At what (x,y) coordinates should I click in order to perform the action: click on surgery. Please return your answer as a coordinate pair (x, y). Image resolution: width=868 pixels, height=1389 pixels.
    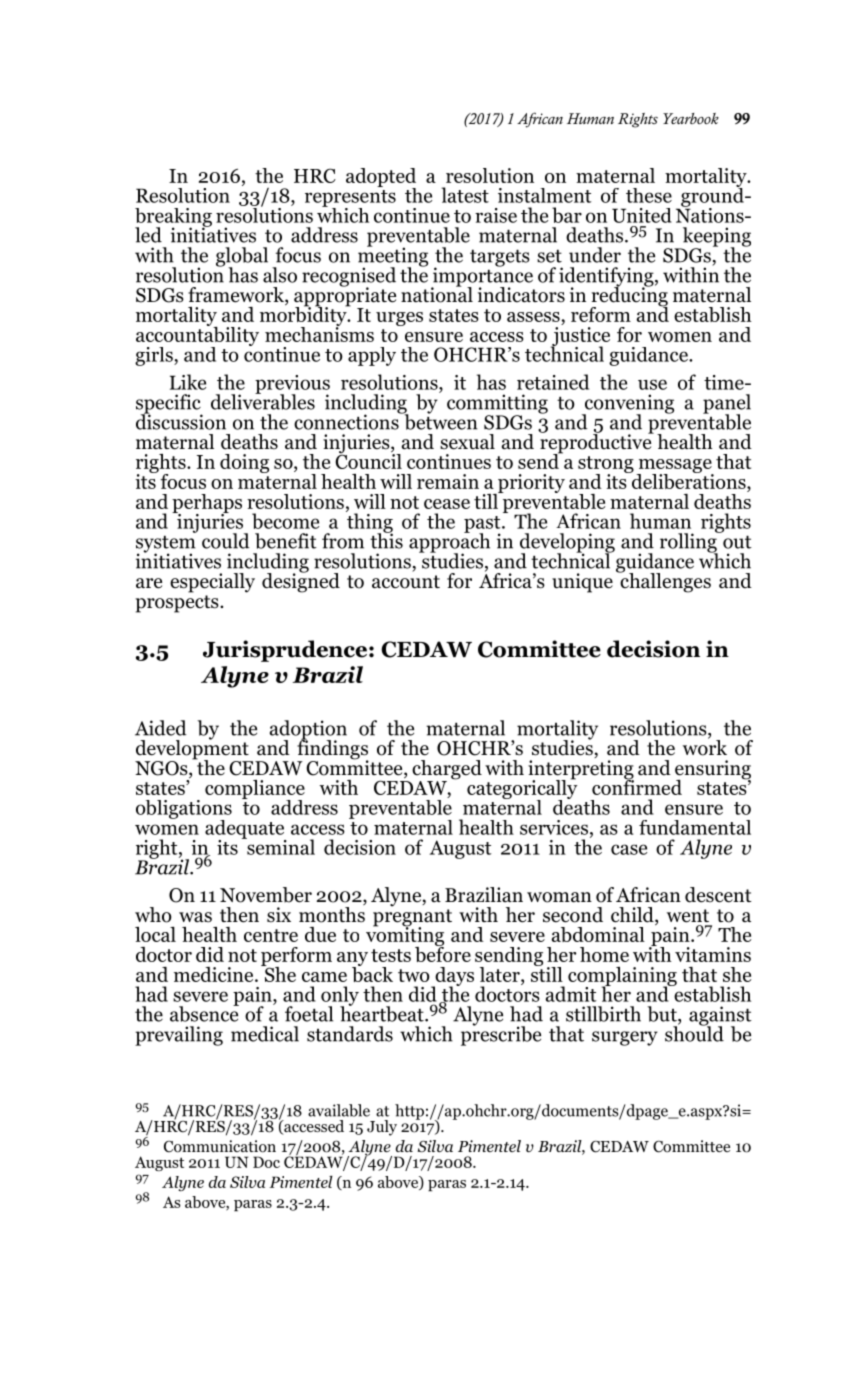
    Looking at the image, I should click on (625, 1038).
